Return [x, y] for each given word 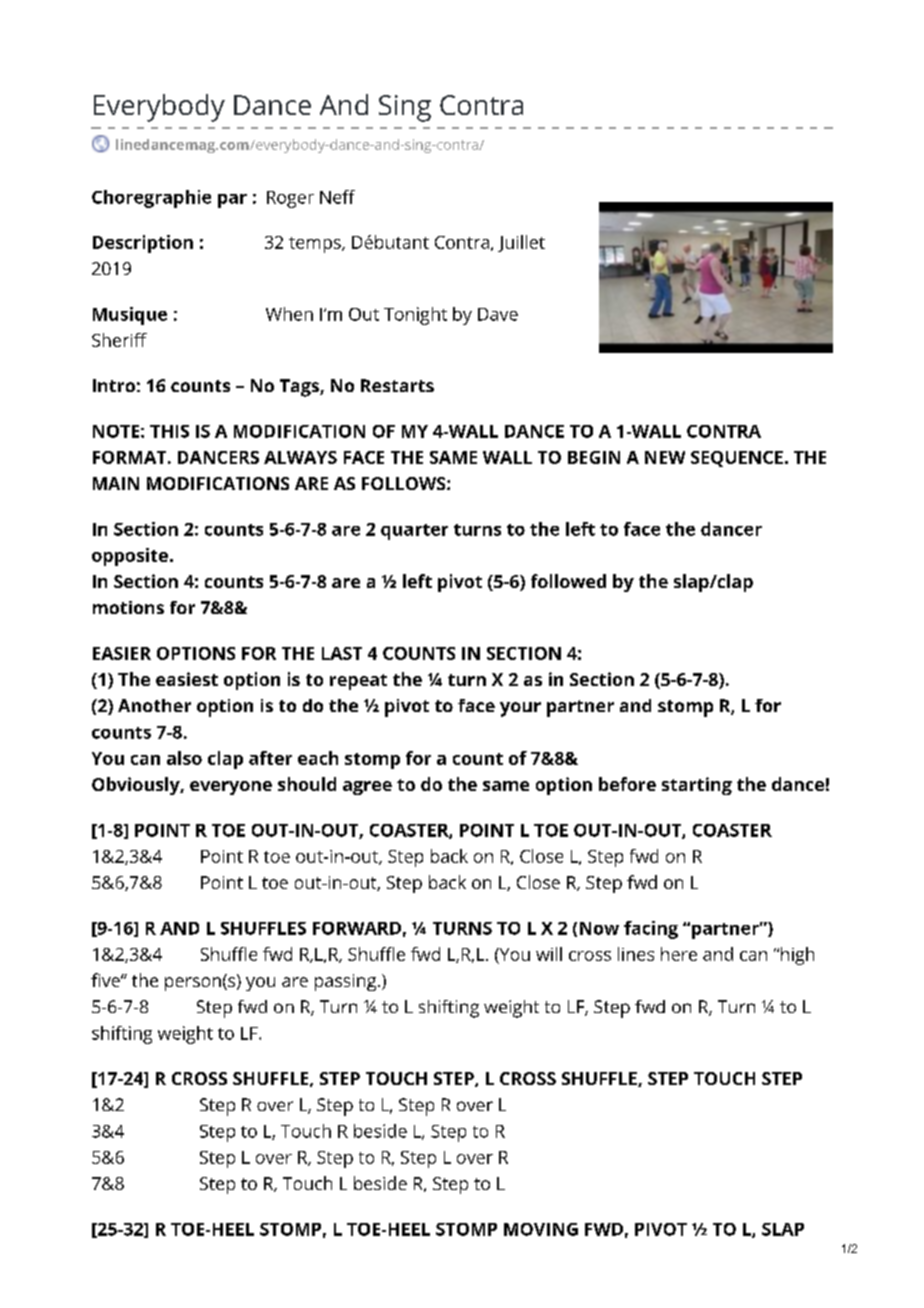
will [549, 954]
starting [697, 786]
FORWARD [357, 928]
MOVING [541, 1229]
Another [154, 705]
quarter [414, 532]
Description [143, 244]
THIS [169, 431]
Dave [498, 314]
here [679, 954]
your [520, 709]
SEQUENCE [737, 459]
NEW [665, 457]
